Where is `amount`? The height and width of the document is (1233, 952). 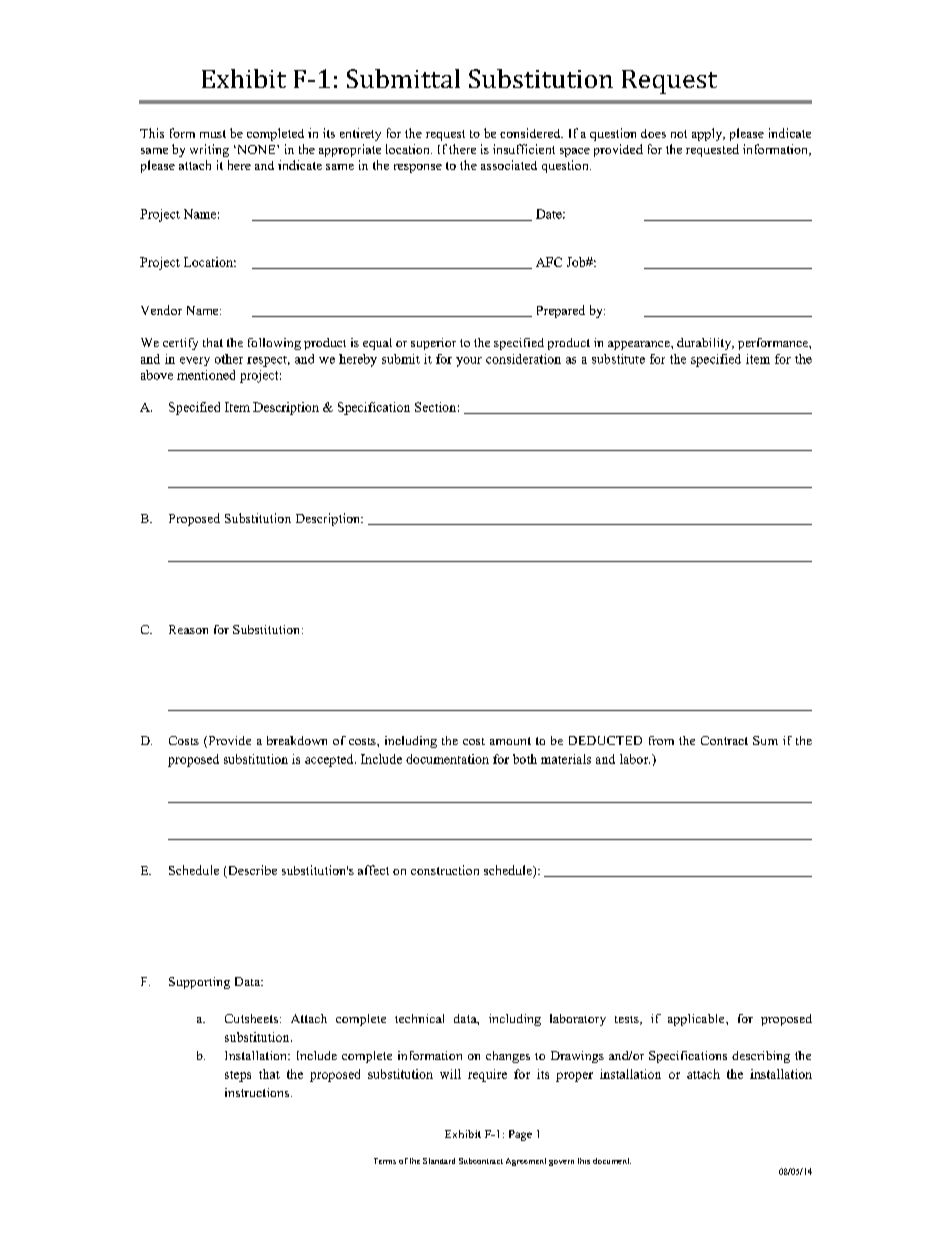
amount is located at coordinates (510, 741).
